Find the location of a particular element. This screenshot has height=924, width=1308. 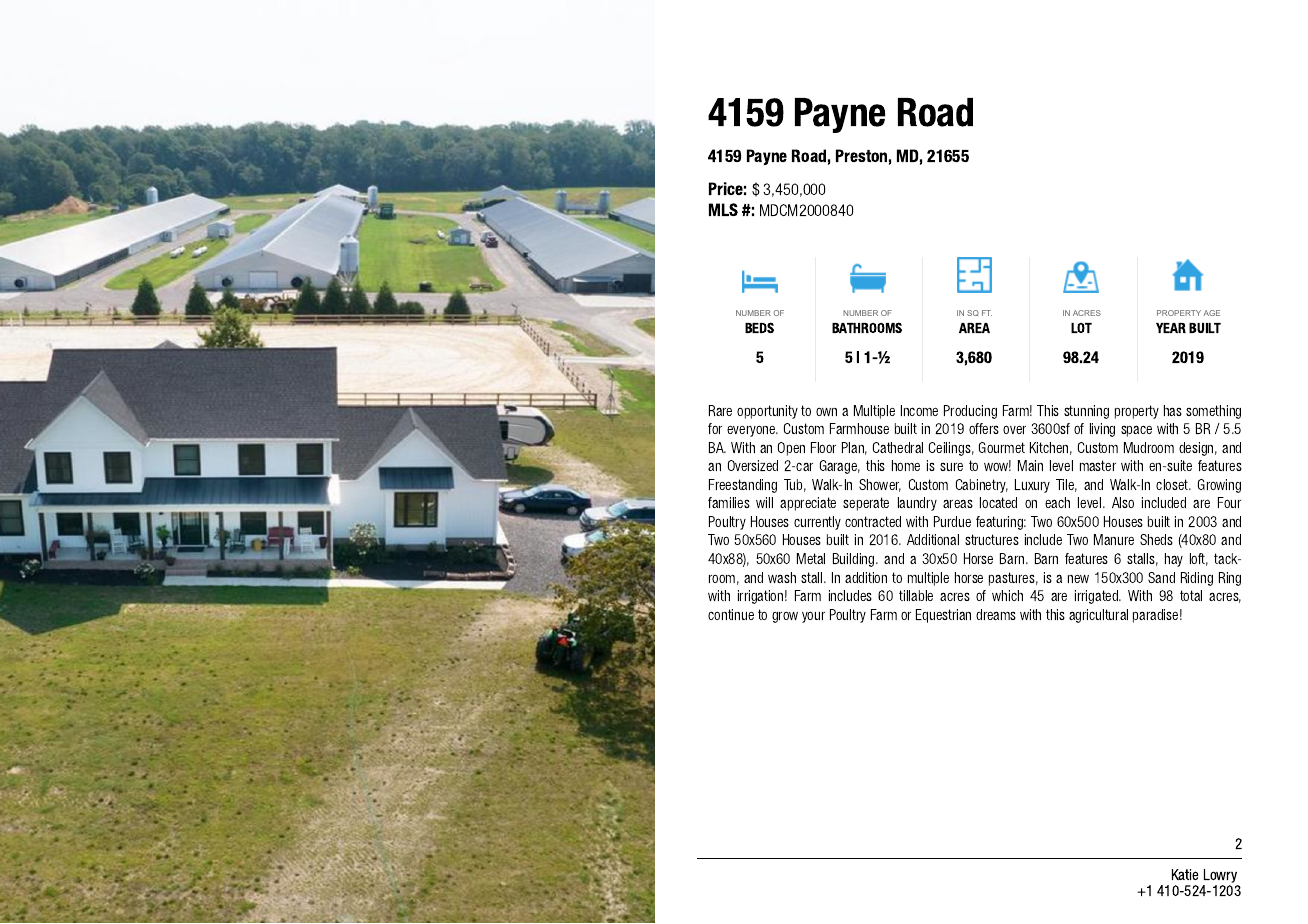

Metal is located at coordinates (811, 558).
